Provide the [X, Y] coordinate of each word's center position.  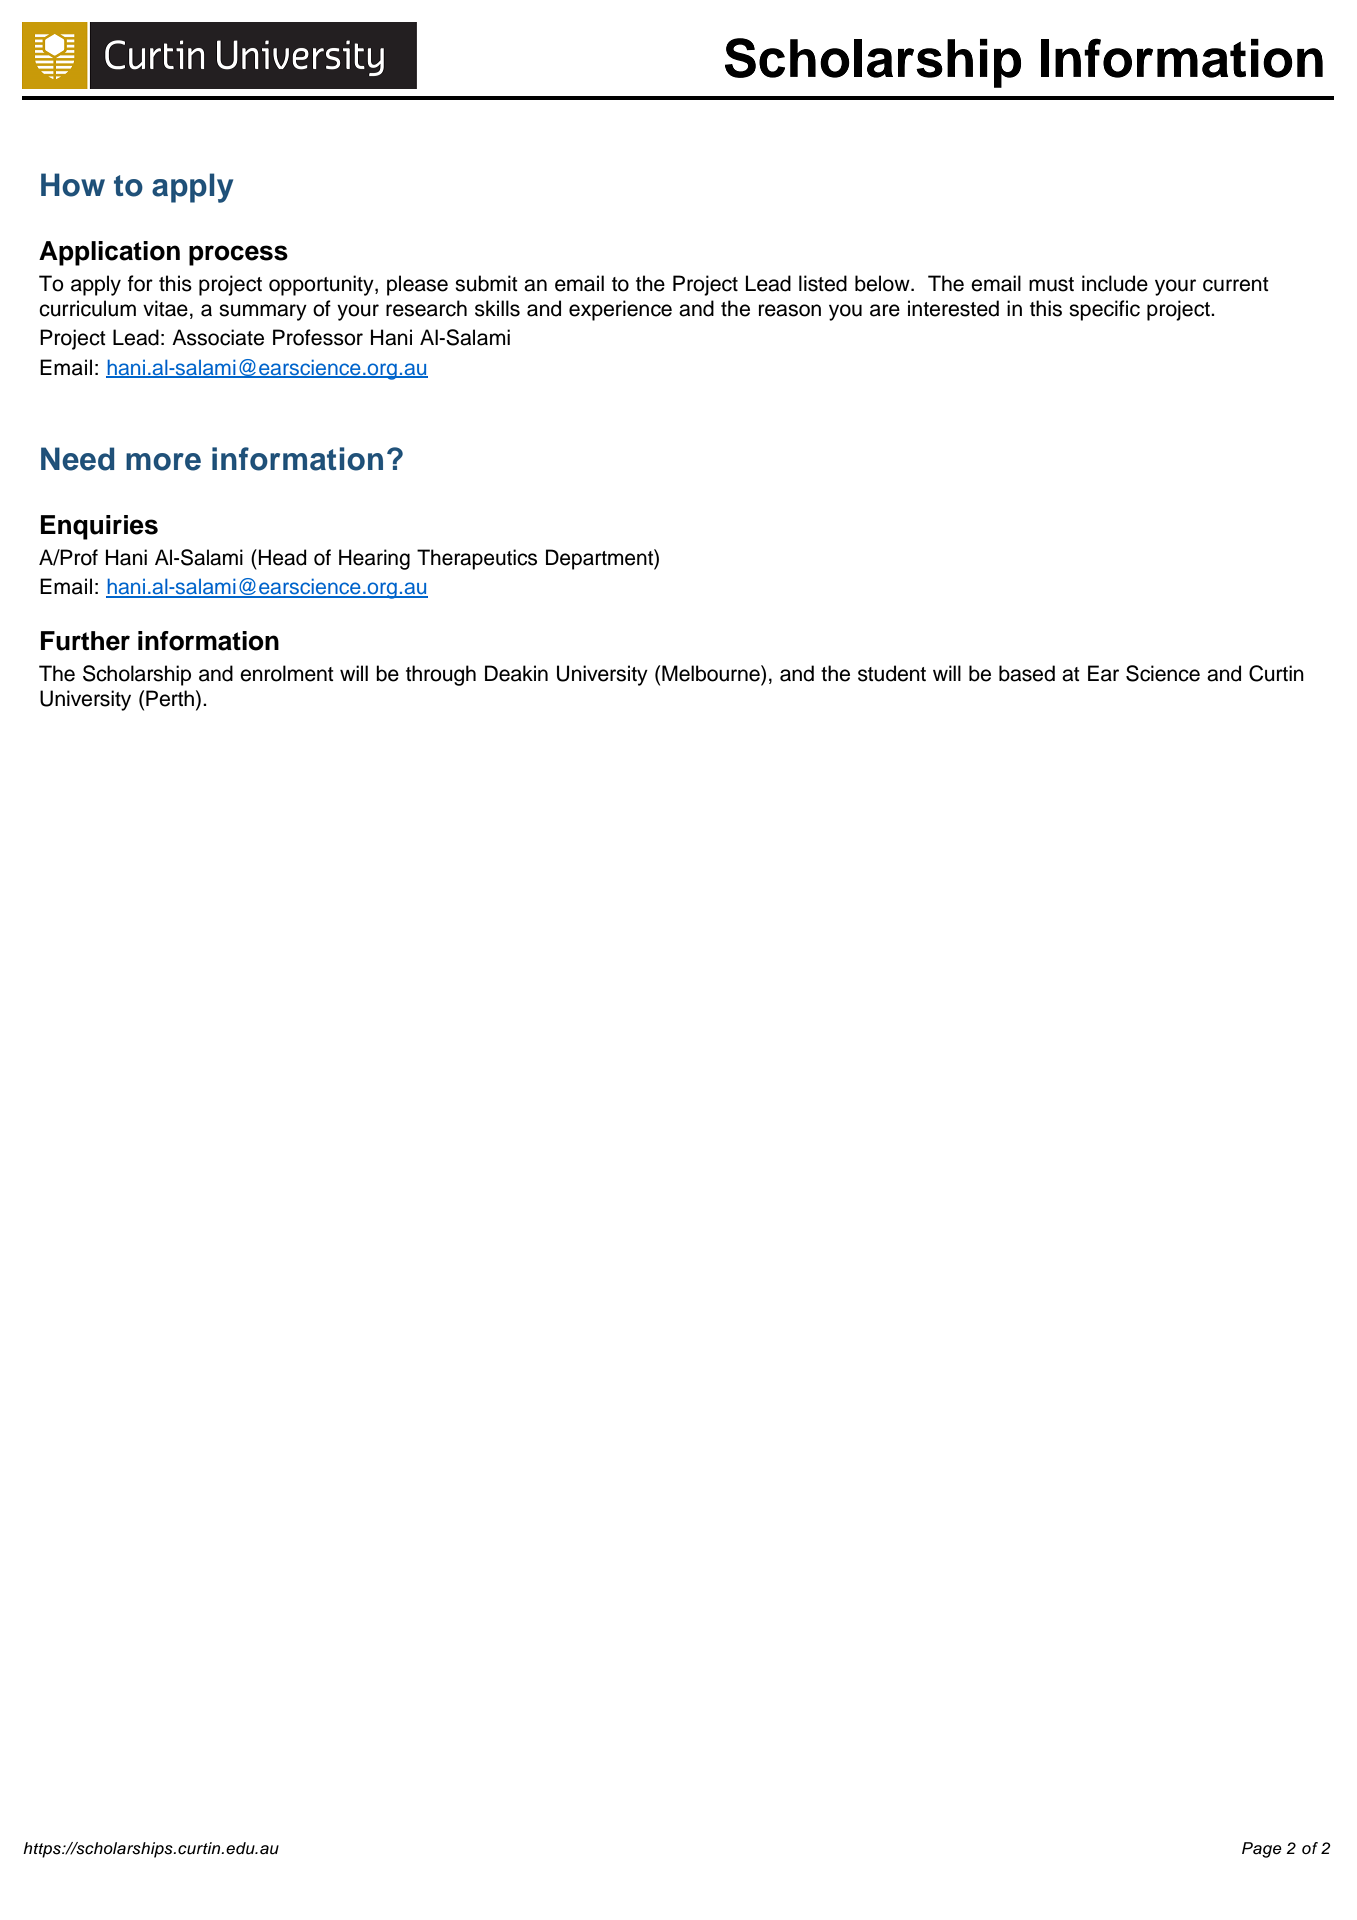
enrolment [287, 673]
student [892, 673]
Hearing [374, 559]
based [1027, 673]
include [1115, 283]
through [441, 675]
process [238, 255]
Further [85, 641]
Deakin [516, 673]
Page [1262, 1850]
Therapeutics [477, 559]
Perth [170, 698]
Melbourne [712, 673]
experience [620, 310]
